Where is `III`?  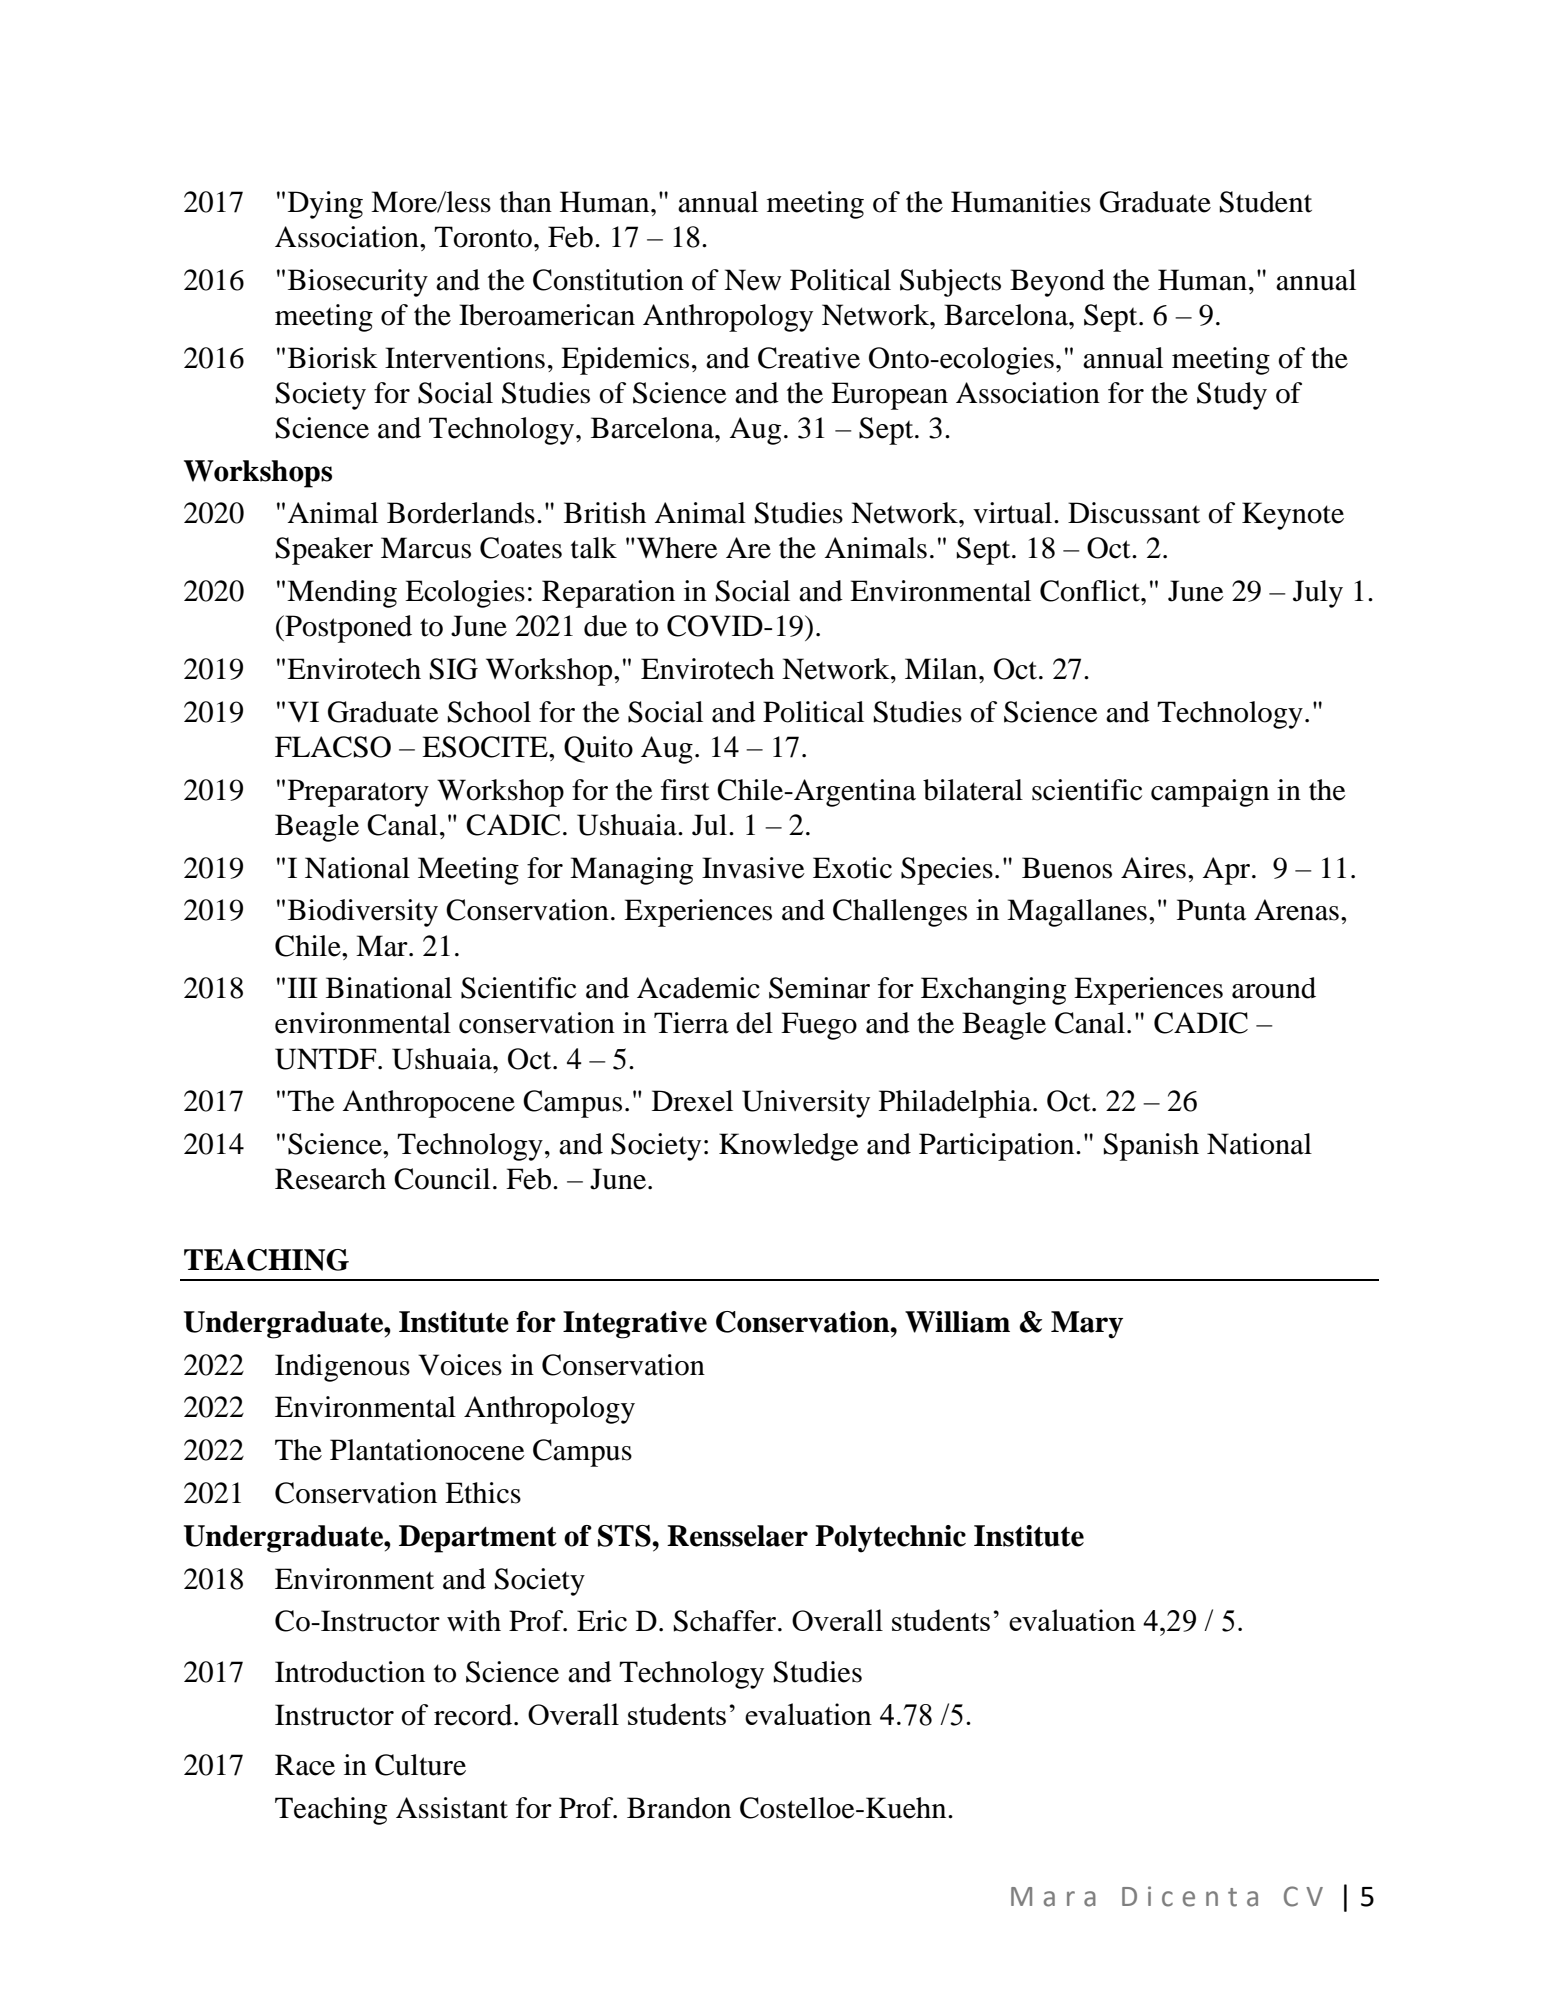
III is located at coordinates (303, 987).
